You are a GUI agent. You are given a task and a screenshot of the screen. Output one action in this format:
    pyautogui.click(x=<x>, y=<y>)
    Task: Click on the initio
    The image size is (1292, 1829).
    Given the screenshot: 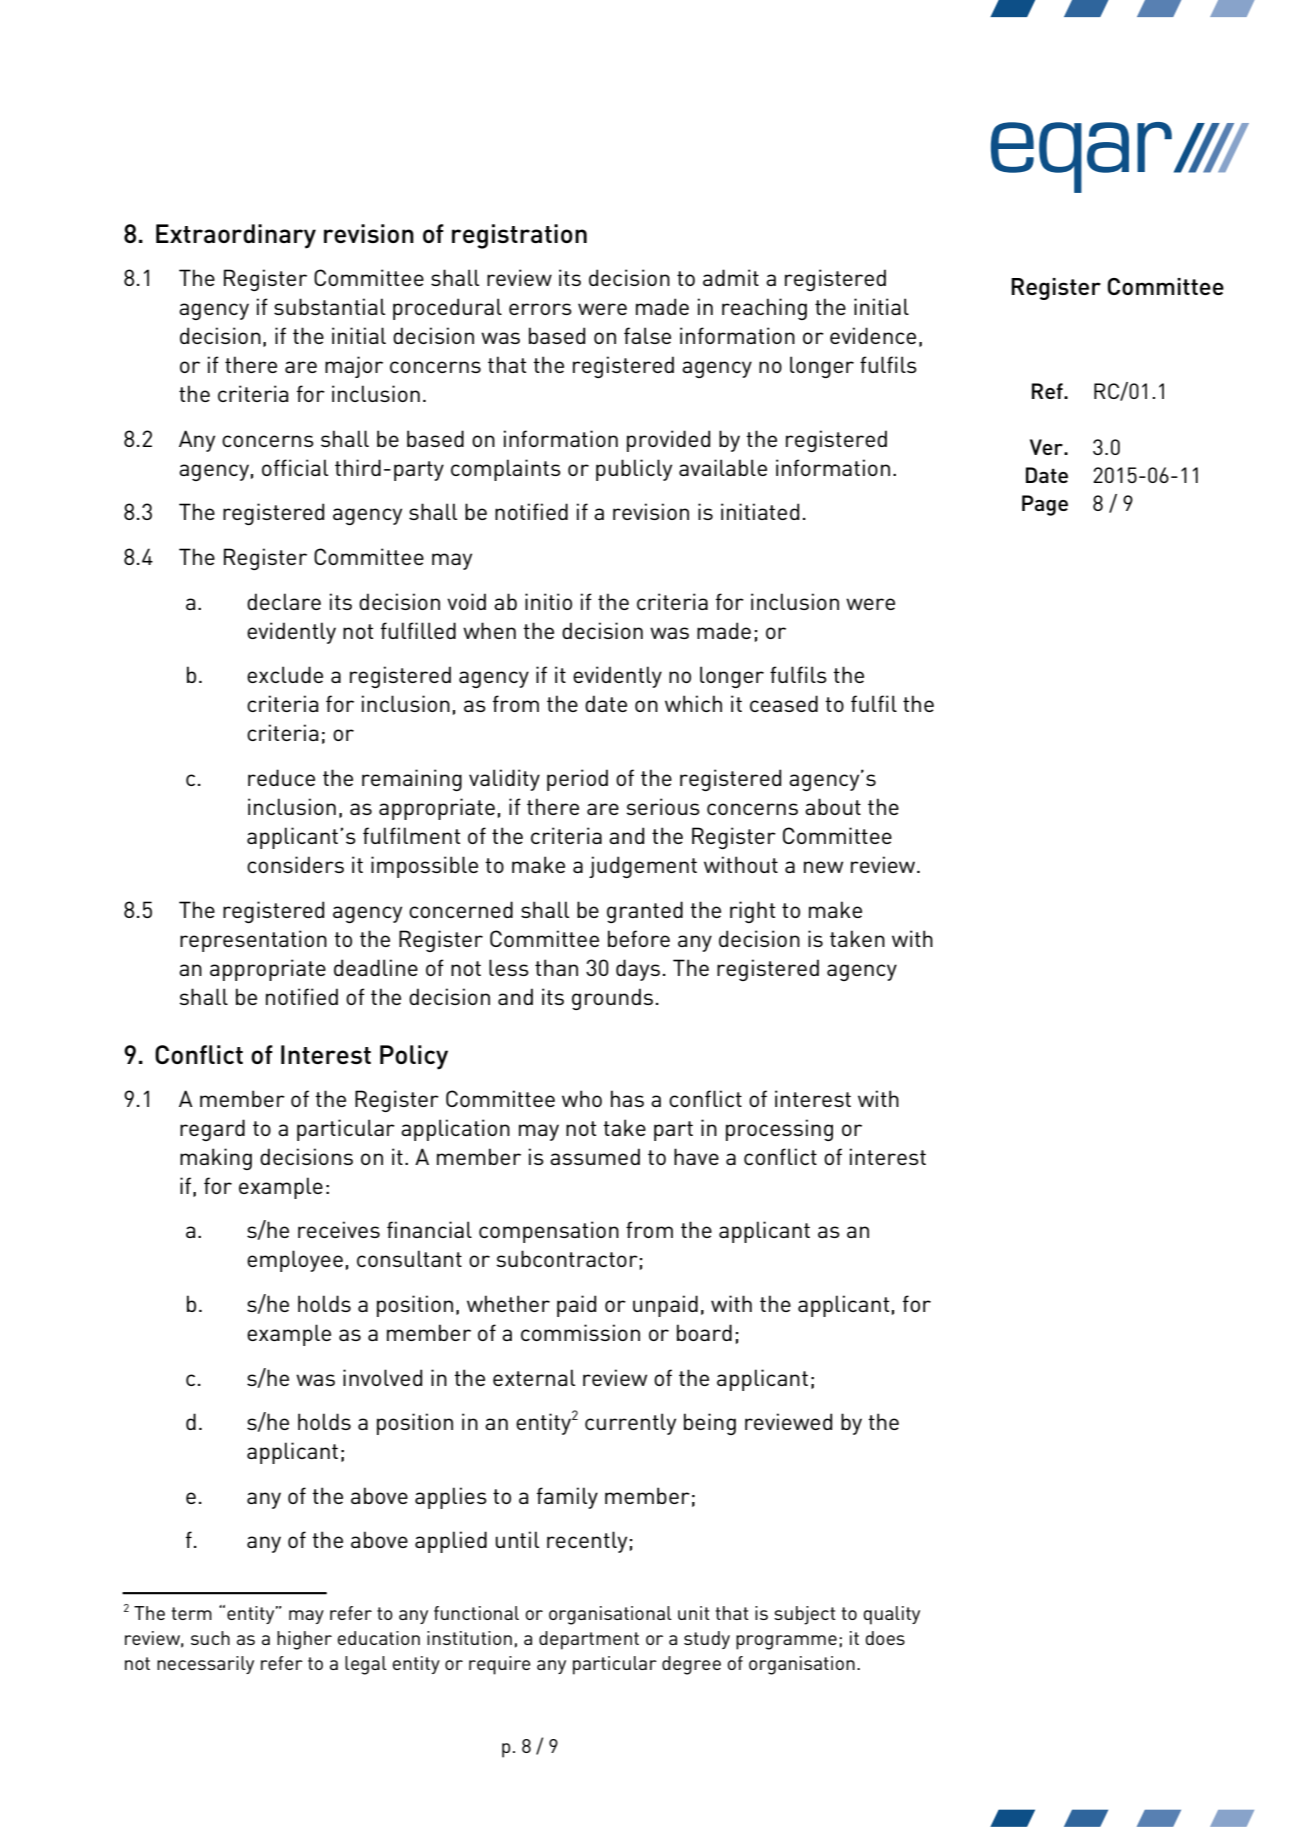 What is the action you would take?
    pyautogui.click(x=548, y=601)
